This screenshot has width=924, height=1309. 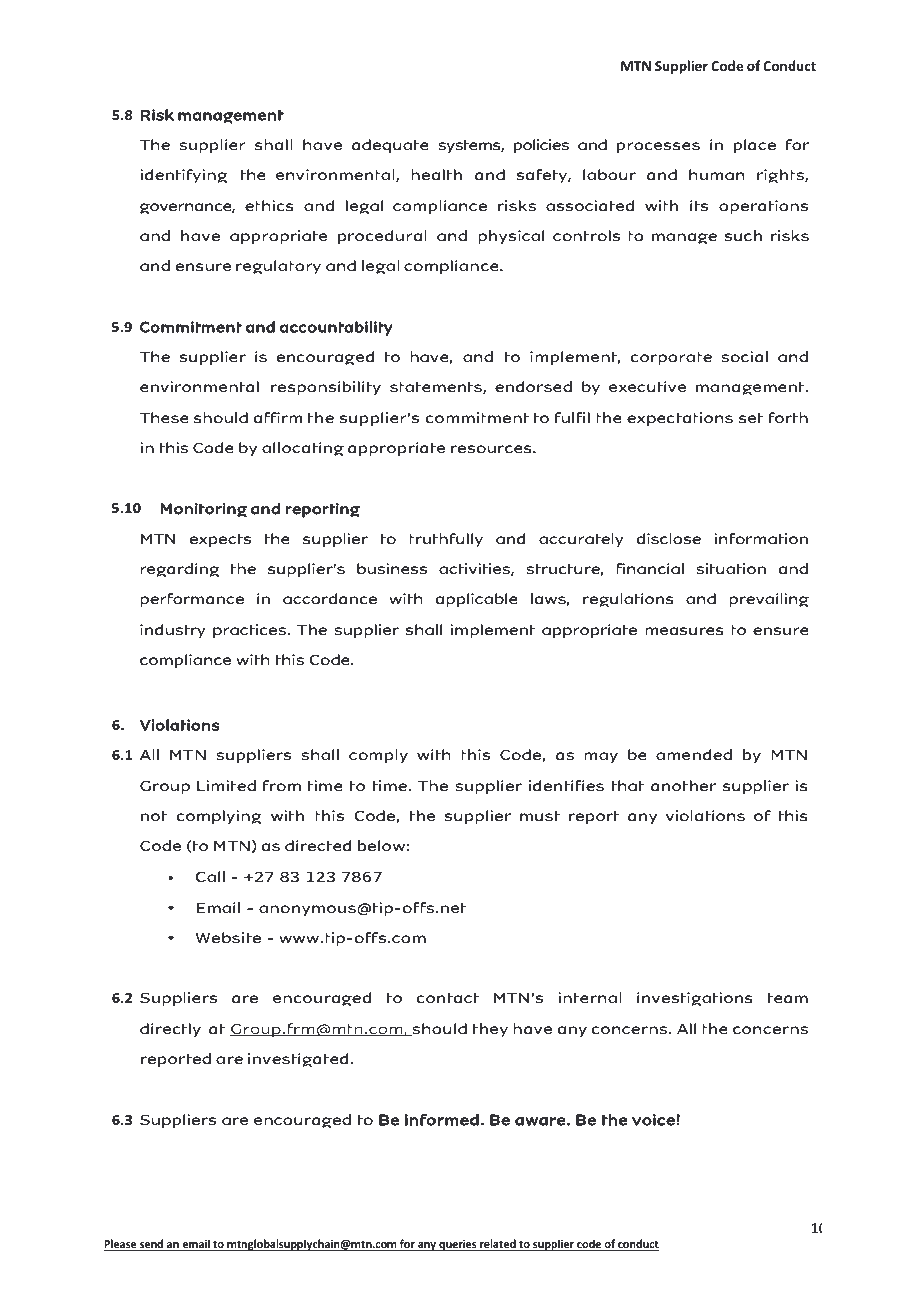 I want to click on human, so click(x=717, y=174).
